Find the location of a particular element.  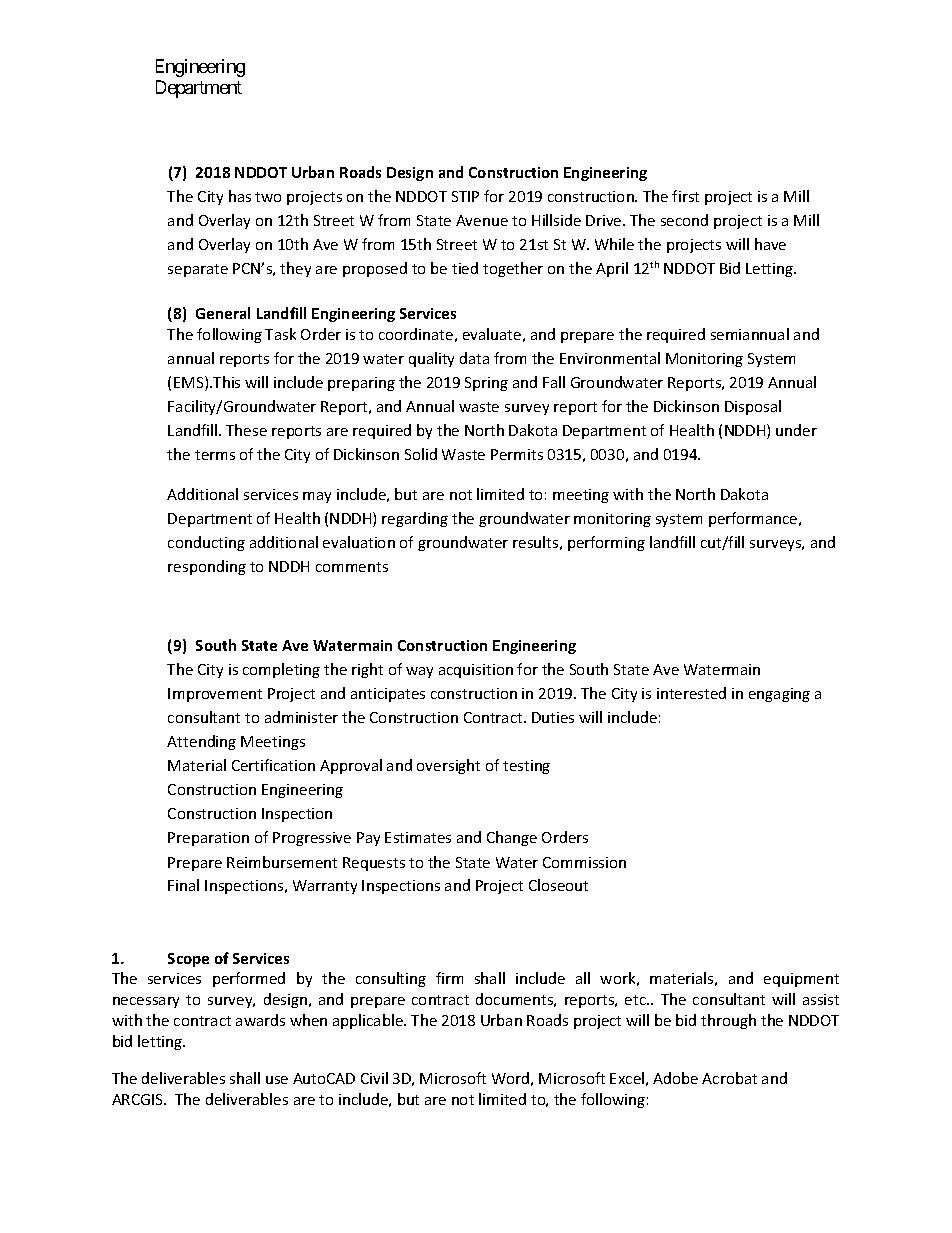

Avenue is located at coordinates (482, 220).
